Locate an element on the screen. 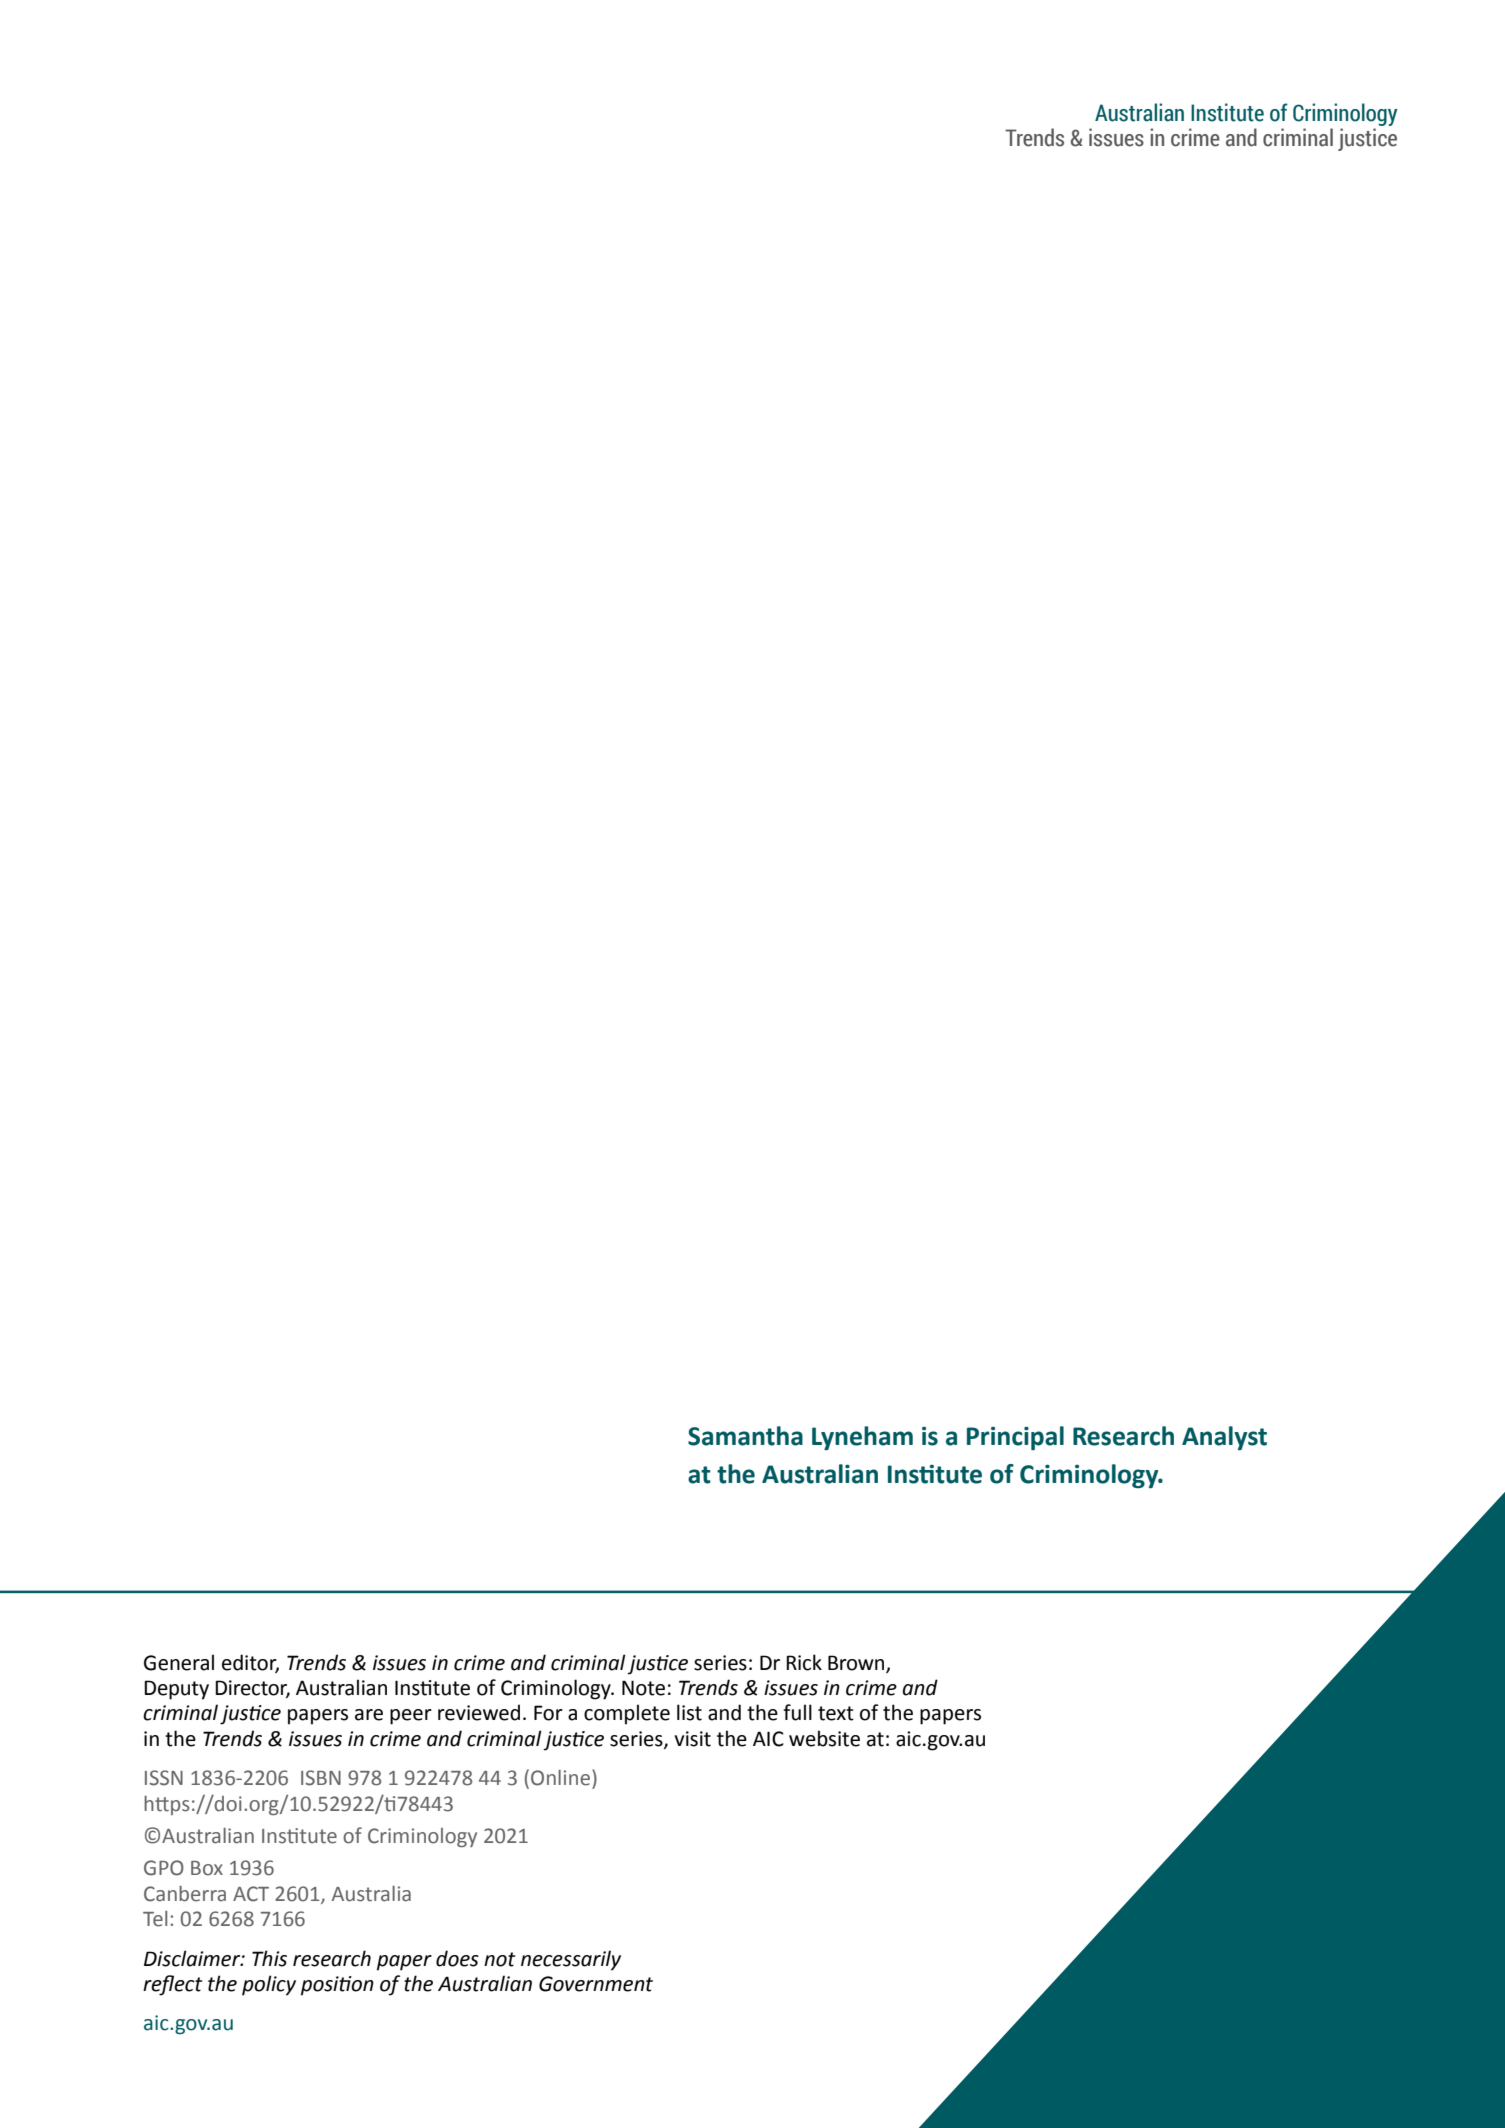 The image size is (1505, 2128). Analyst is located at coordinates (1224, 1438).
